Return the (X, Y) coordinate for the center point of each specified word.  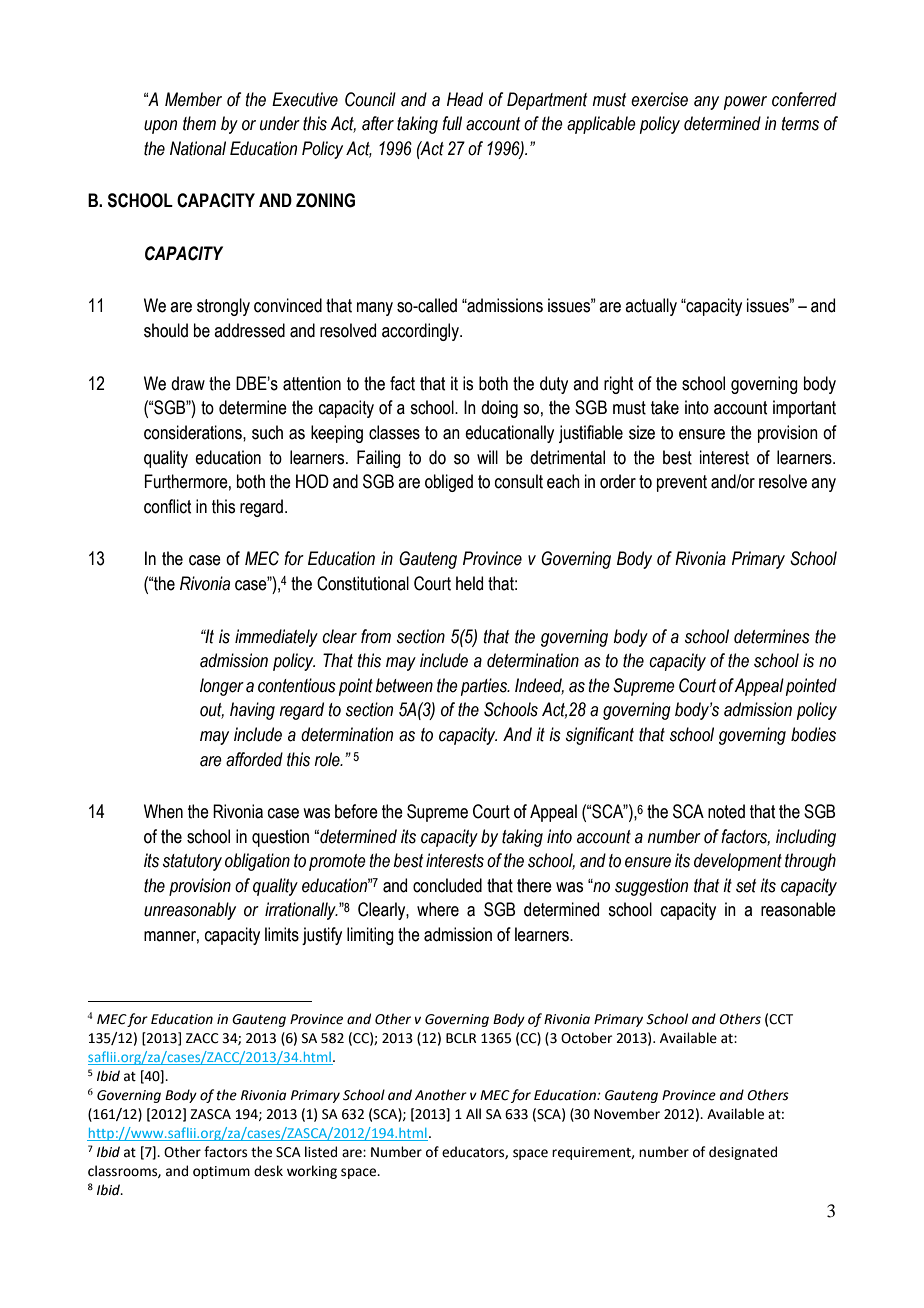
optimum (221, 1172)
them (199, 123)
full (452, 123)
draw (188, 383)
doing (499, 409)
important (804, 409)
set (746, 886)
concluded (447, 885)
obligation (257, 862)
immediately (276, 638)
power (745, 103)
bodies (813, 734)
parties (485, 687)
